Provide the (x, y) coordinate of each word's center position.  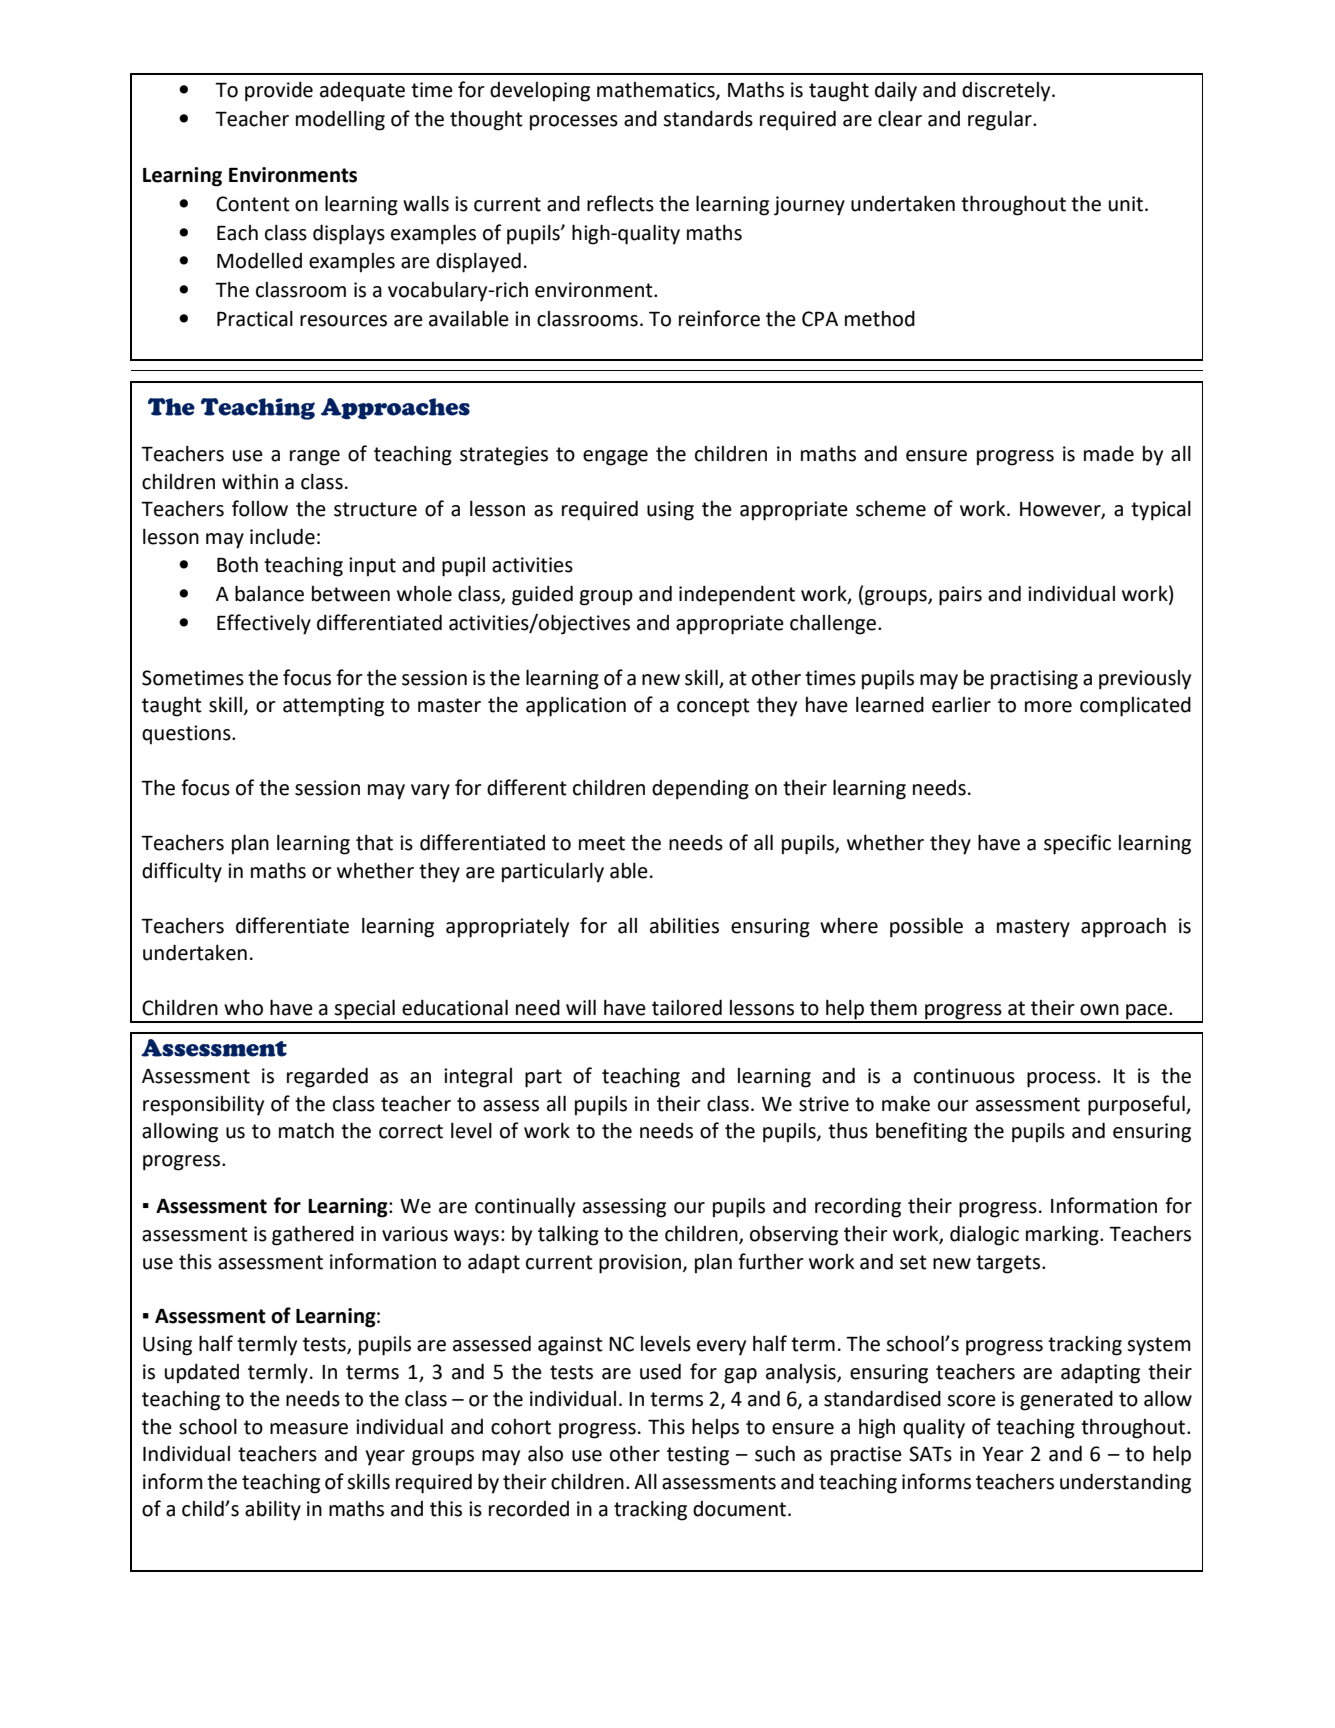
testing (698, 1456)
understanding (1125, 1483)
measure (309, 1429)
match (306, 1131)
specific (1077, 844)
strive (824, 1104)
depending (700, 790)
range (315, 458)
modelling (340, 120)
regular (1001, 120)
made (1109, 453)
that (374, 842)
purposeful (1137, 1105)
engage (615, 458)
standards (708, 118)
